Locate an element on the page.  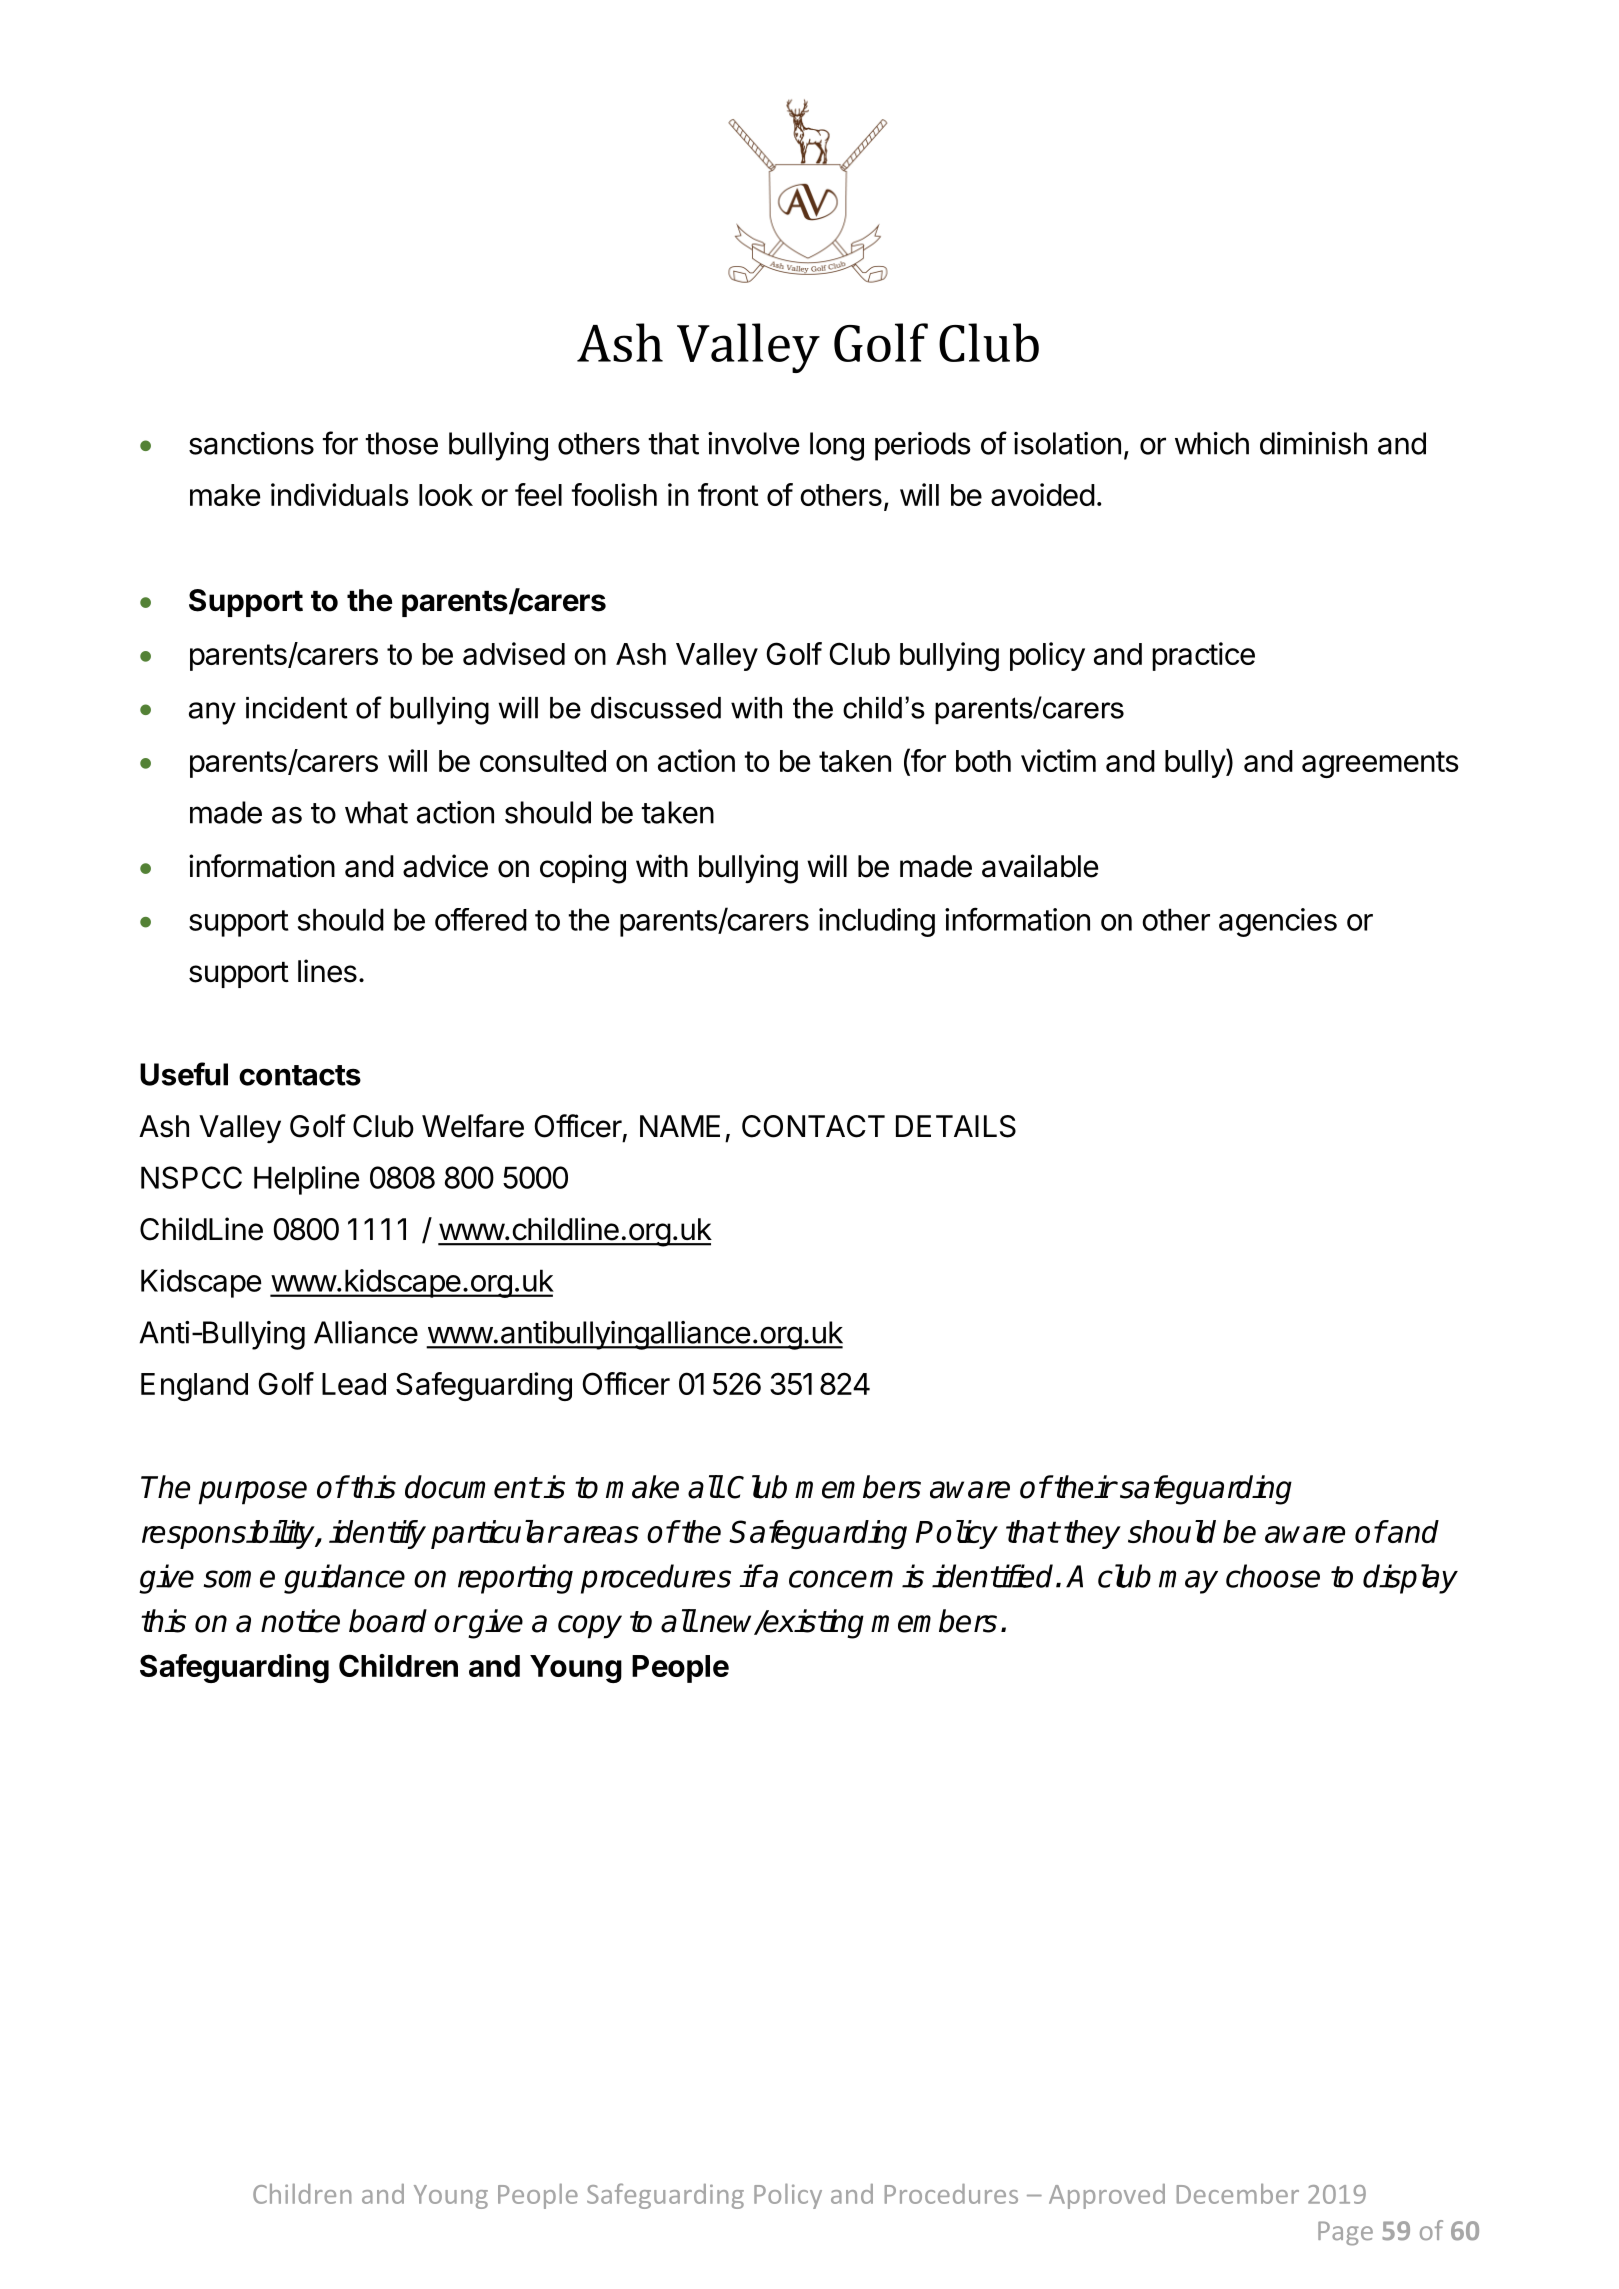
including is located at coordinates (877, 922).
